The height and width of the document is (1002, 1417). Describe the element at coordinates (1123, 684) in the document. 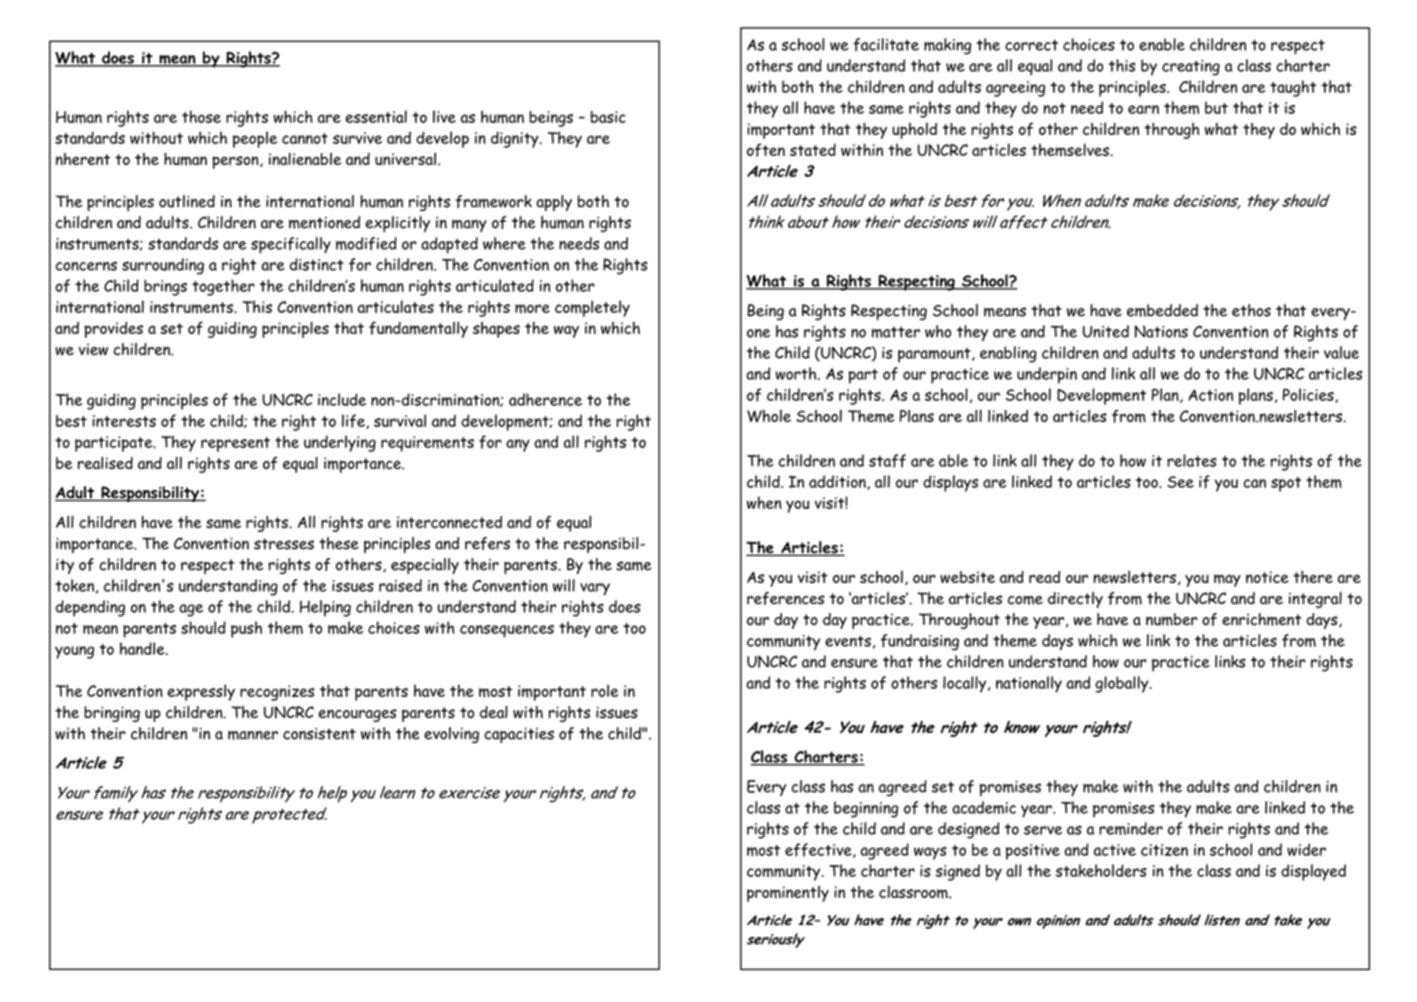

I see `globally` at that location.
